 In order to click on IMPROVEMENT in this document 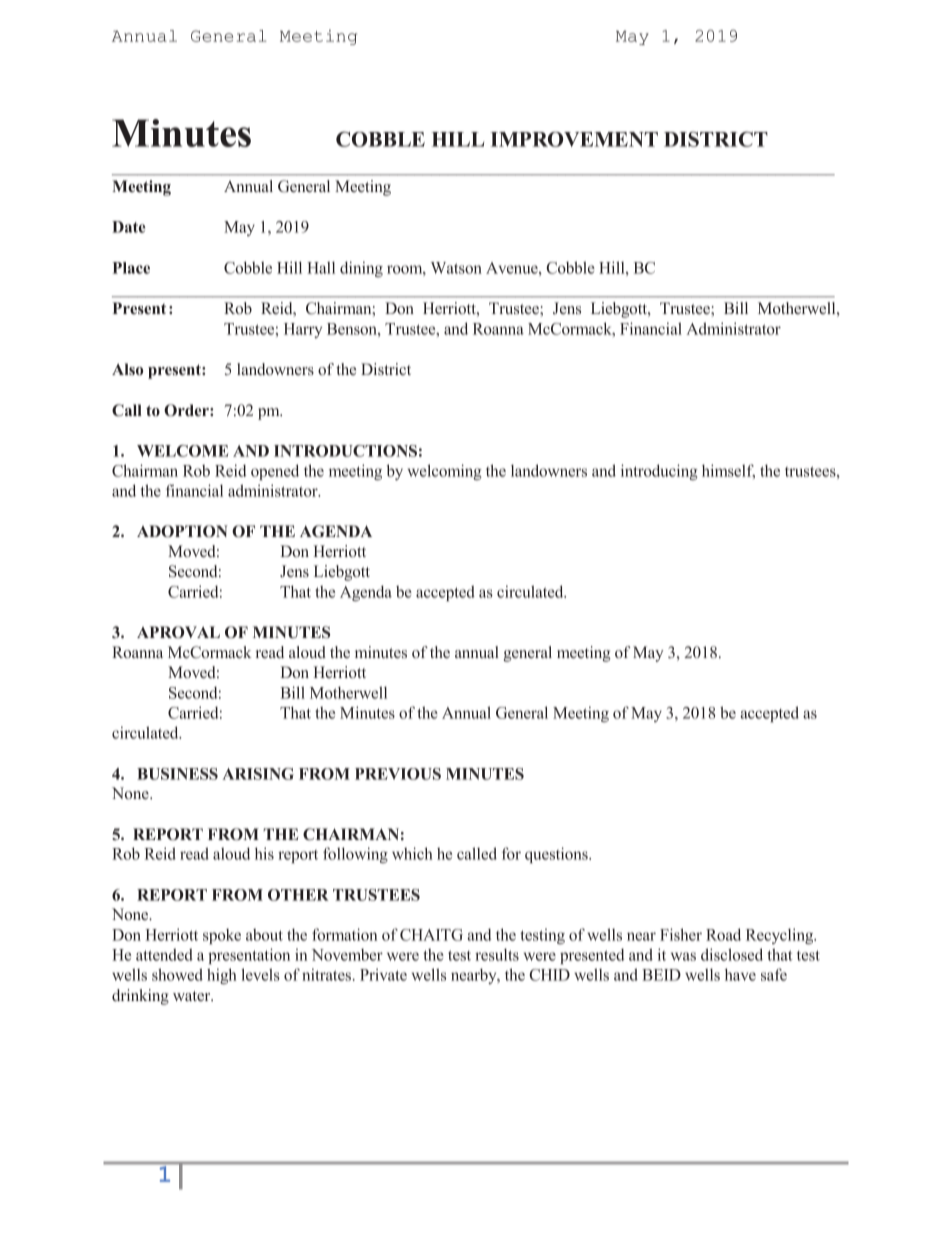, I will do `click(574, 139)`.
